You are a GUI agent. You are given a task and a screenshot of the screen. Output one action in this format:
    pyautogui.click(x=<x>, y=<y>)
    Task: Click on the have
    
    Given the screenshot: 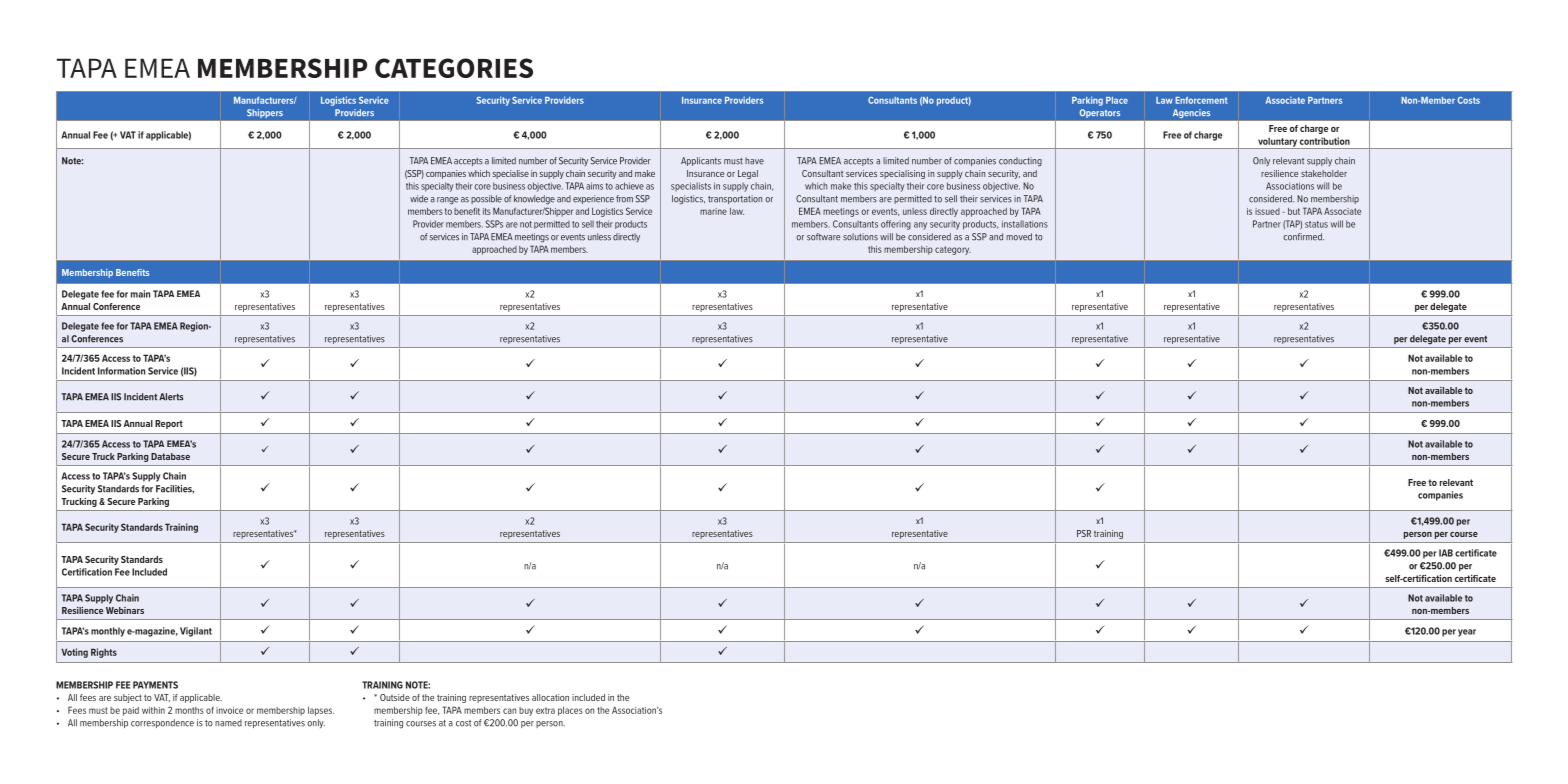 What is the action you would take?
    pyautogui.click(x=754, y=161)
